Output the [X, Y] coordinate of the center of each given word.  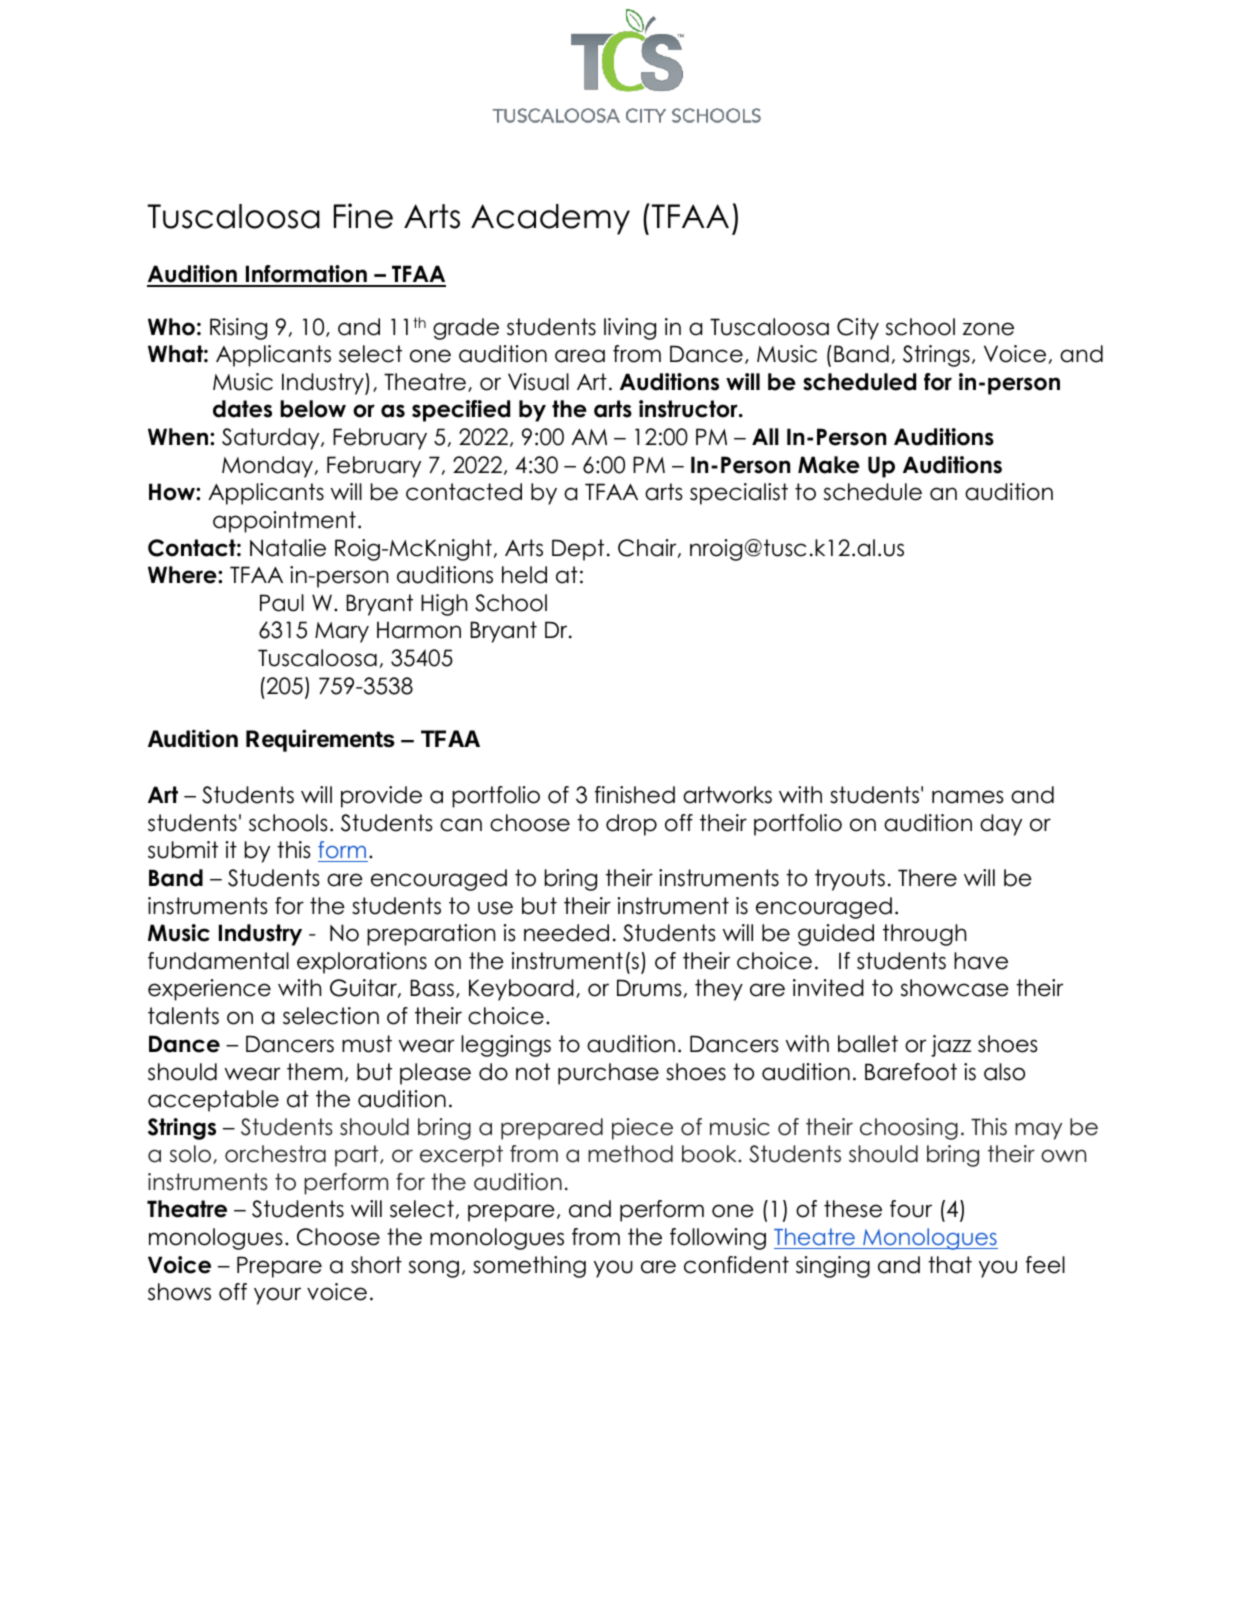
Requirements [320, 740]
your [277, 1296]
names [968, 797]
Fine [363, 216]
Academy [550, 219]
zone [988, 329]
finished [635, 795]
